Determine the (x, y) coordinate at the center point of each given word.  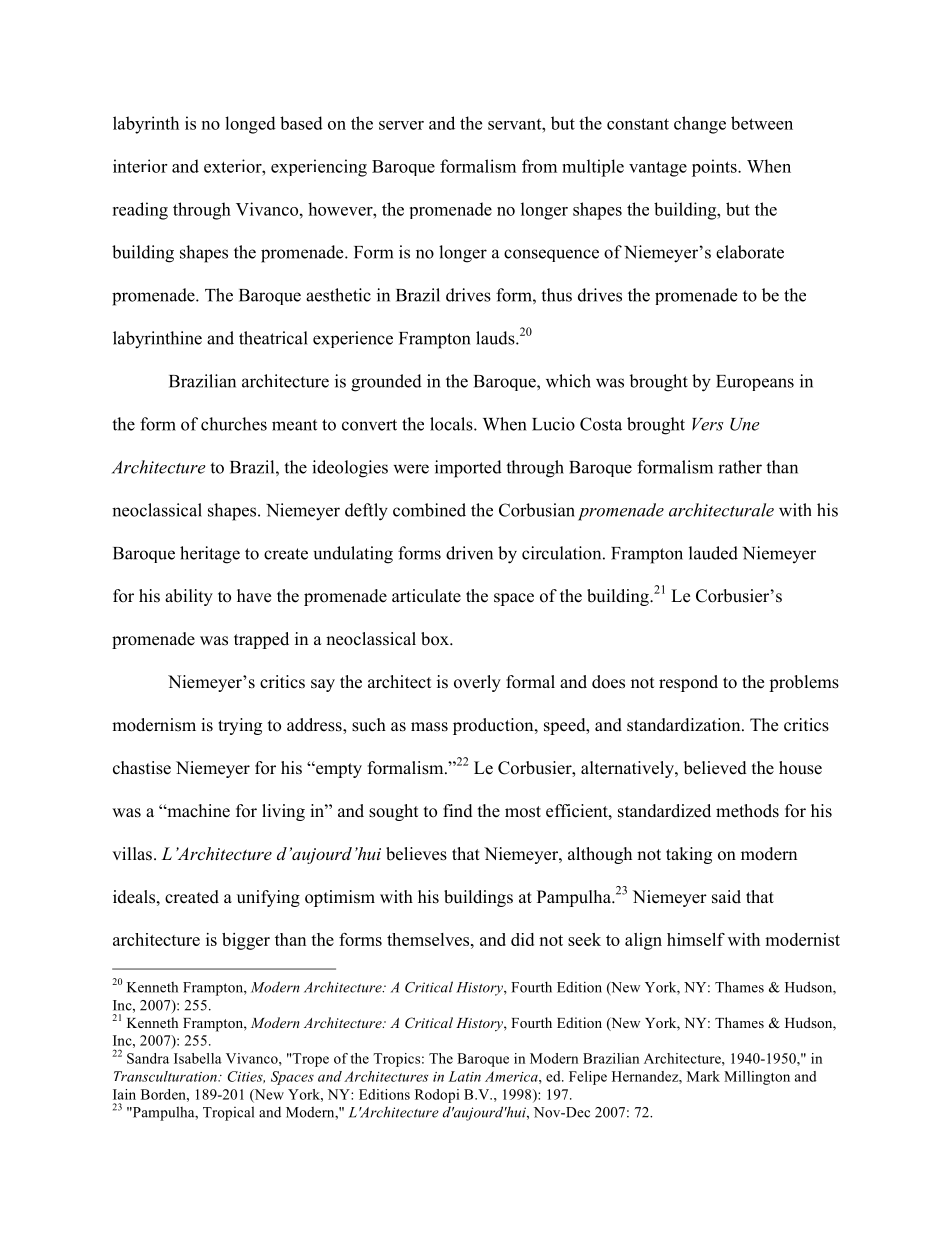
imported (468, 469)
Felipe (588, 1078)
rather (740, 467)
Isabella (198, 1058)
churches (234, 424)
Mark (703, 1076)
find (458, 811)
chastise (142, 768)
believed (715, 768)
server (401, 125)
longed (250, 125)
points (715, 168)
